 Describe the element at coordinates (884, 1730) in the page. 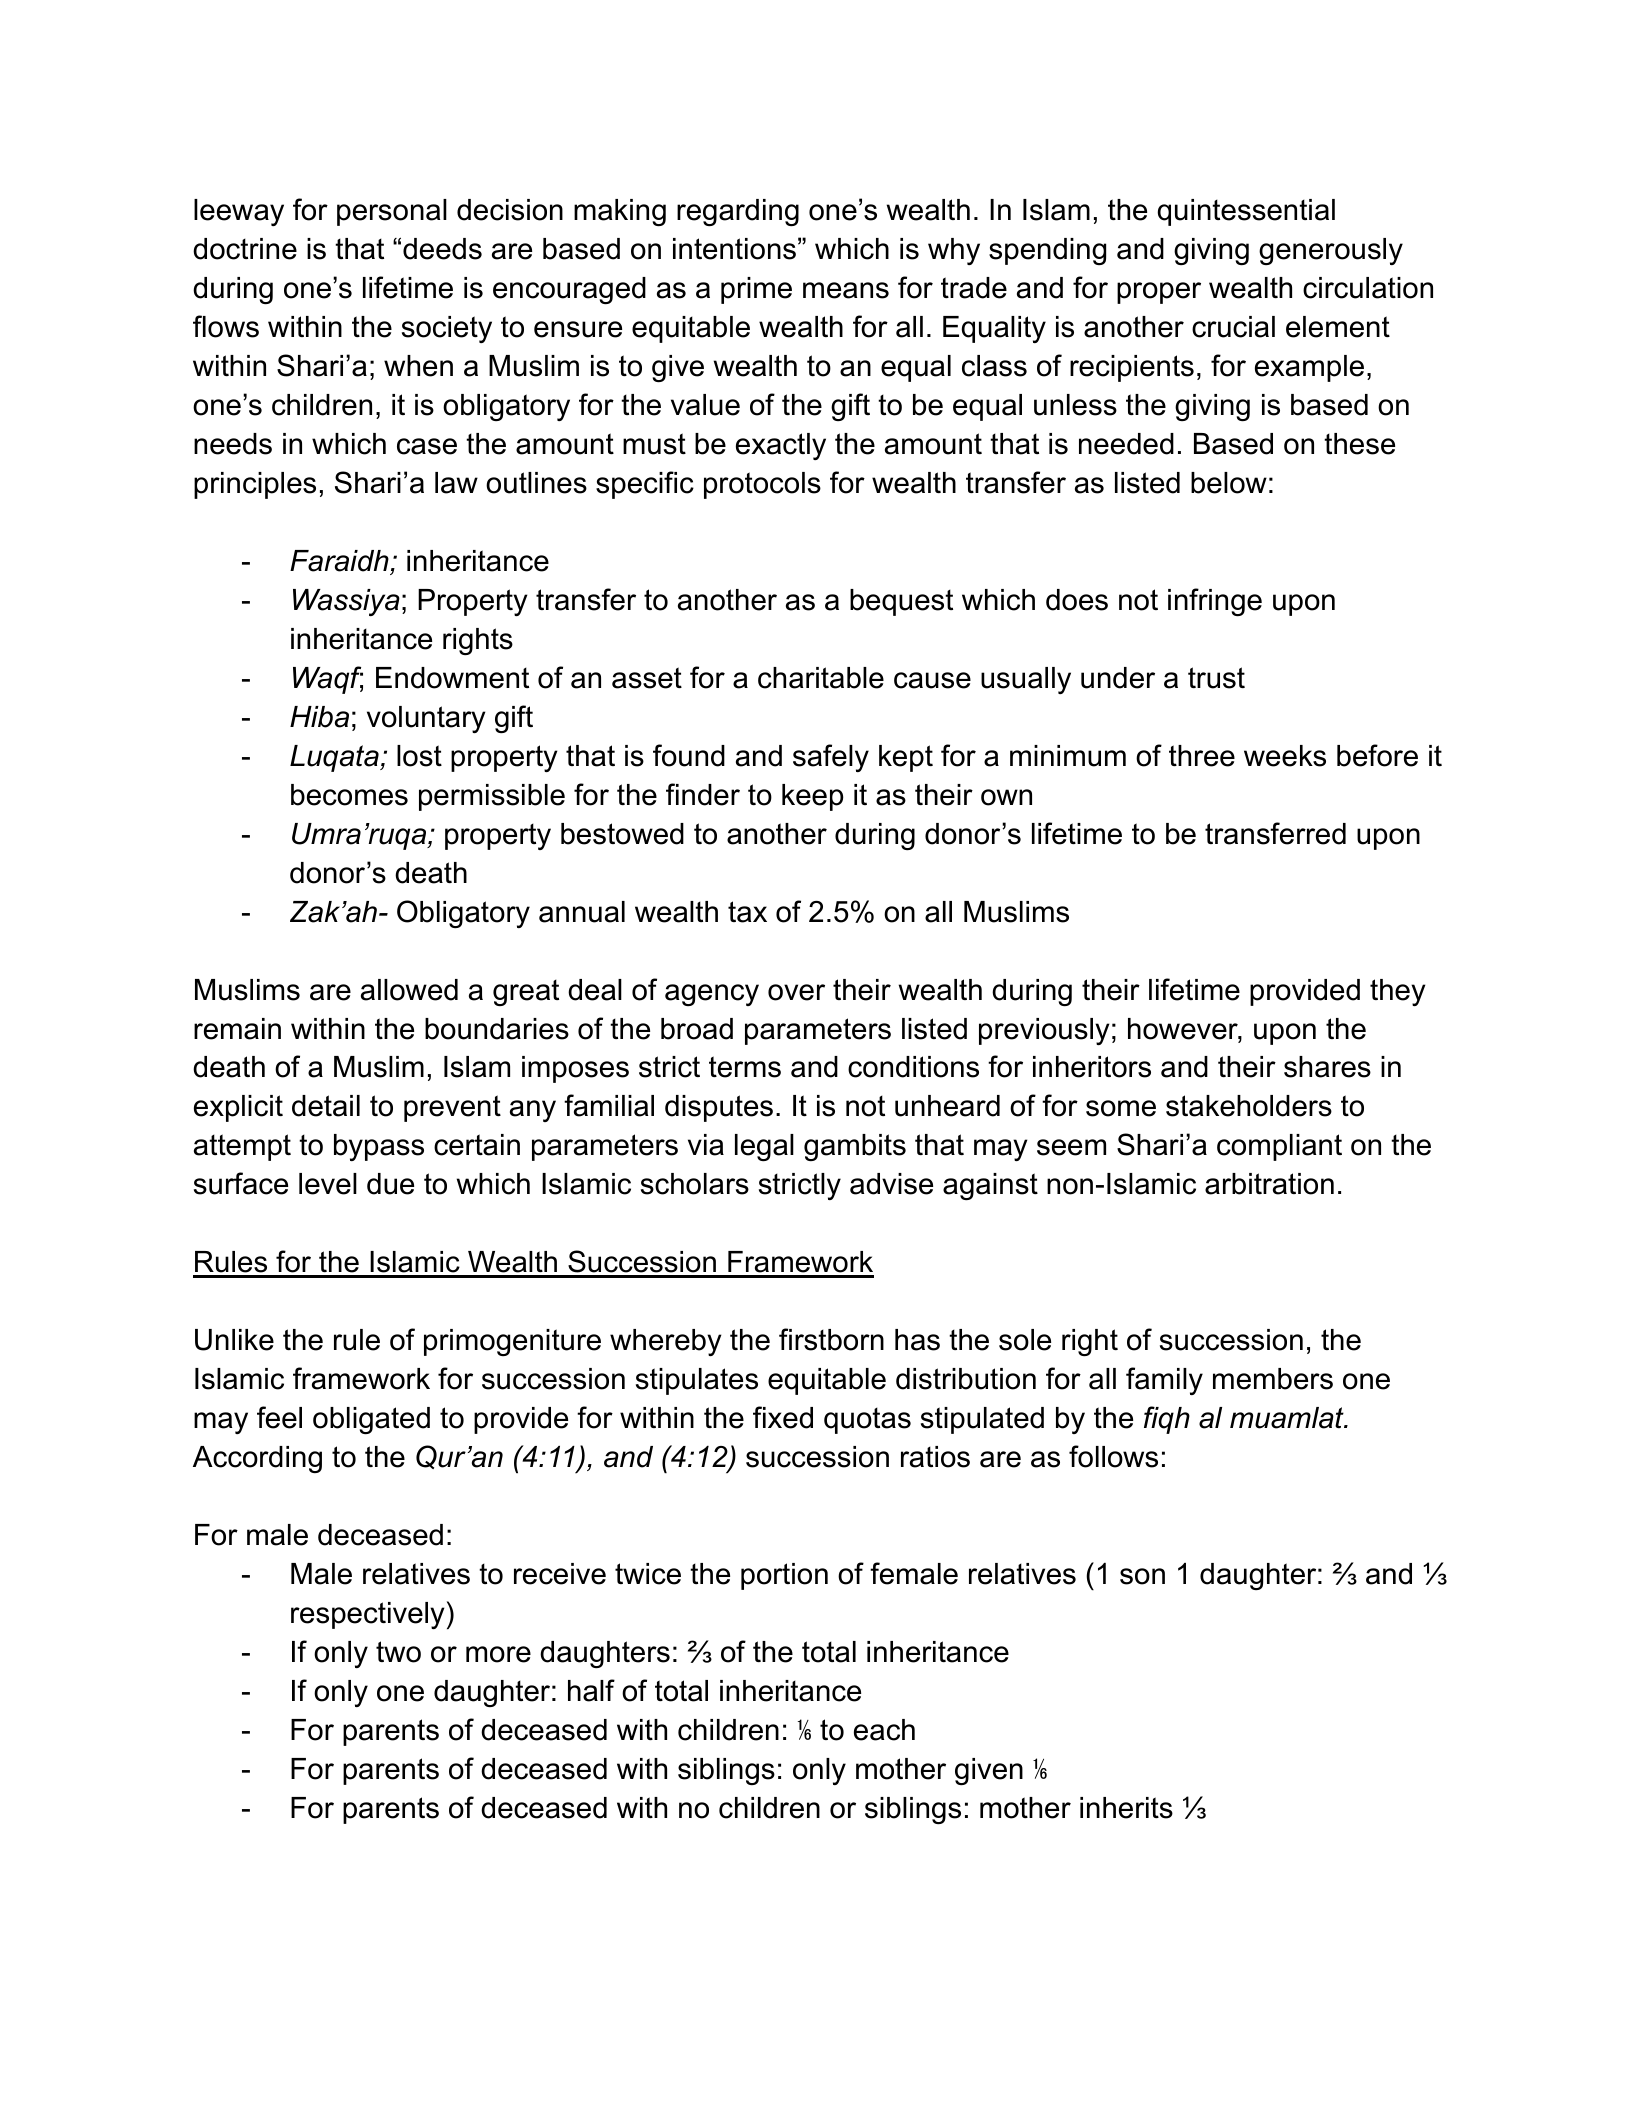

I see `each` at that location.
